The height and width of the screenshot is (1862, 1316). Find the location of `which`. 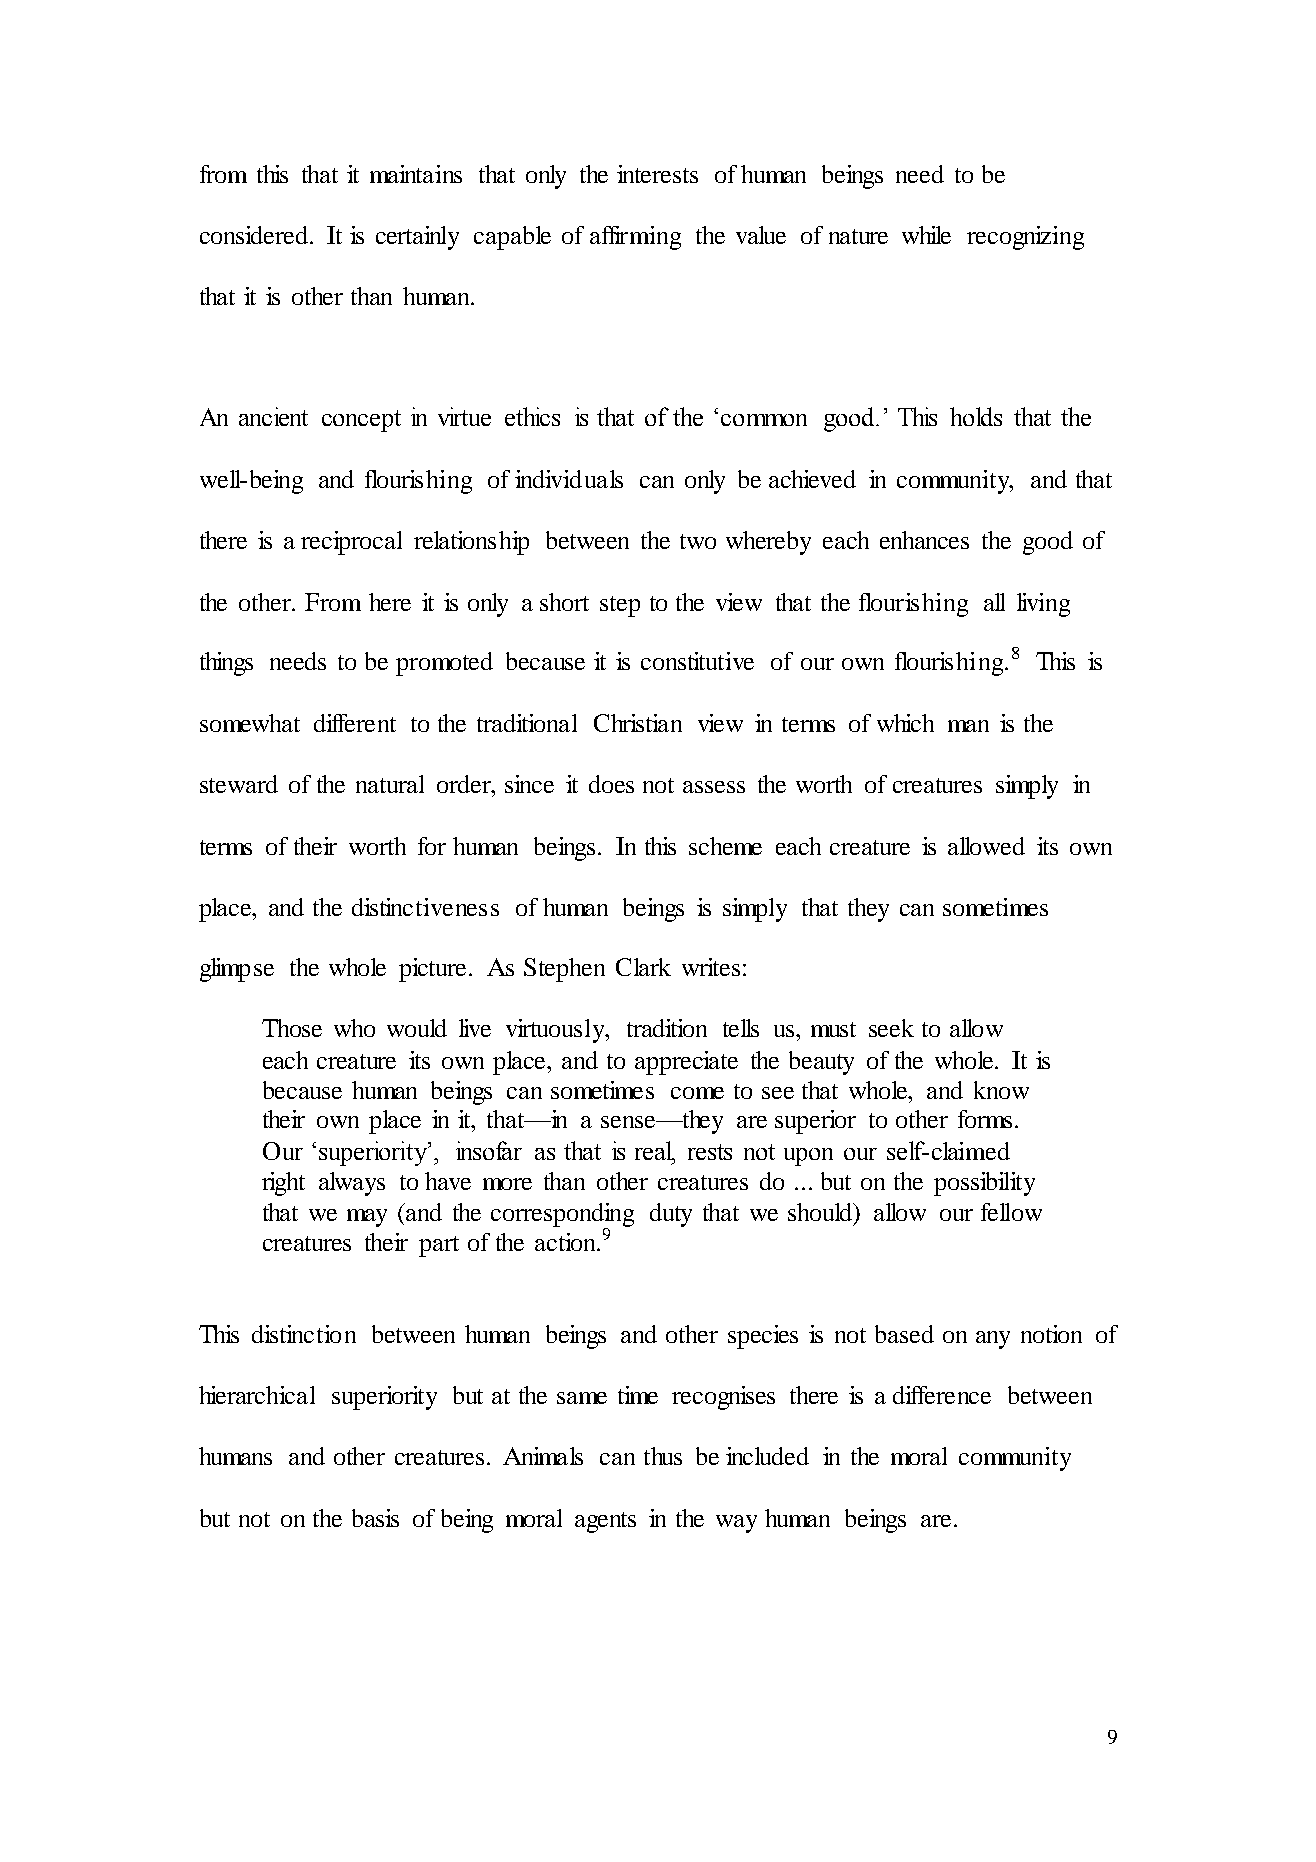

which is located at coordinates (905, 723).
